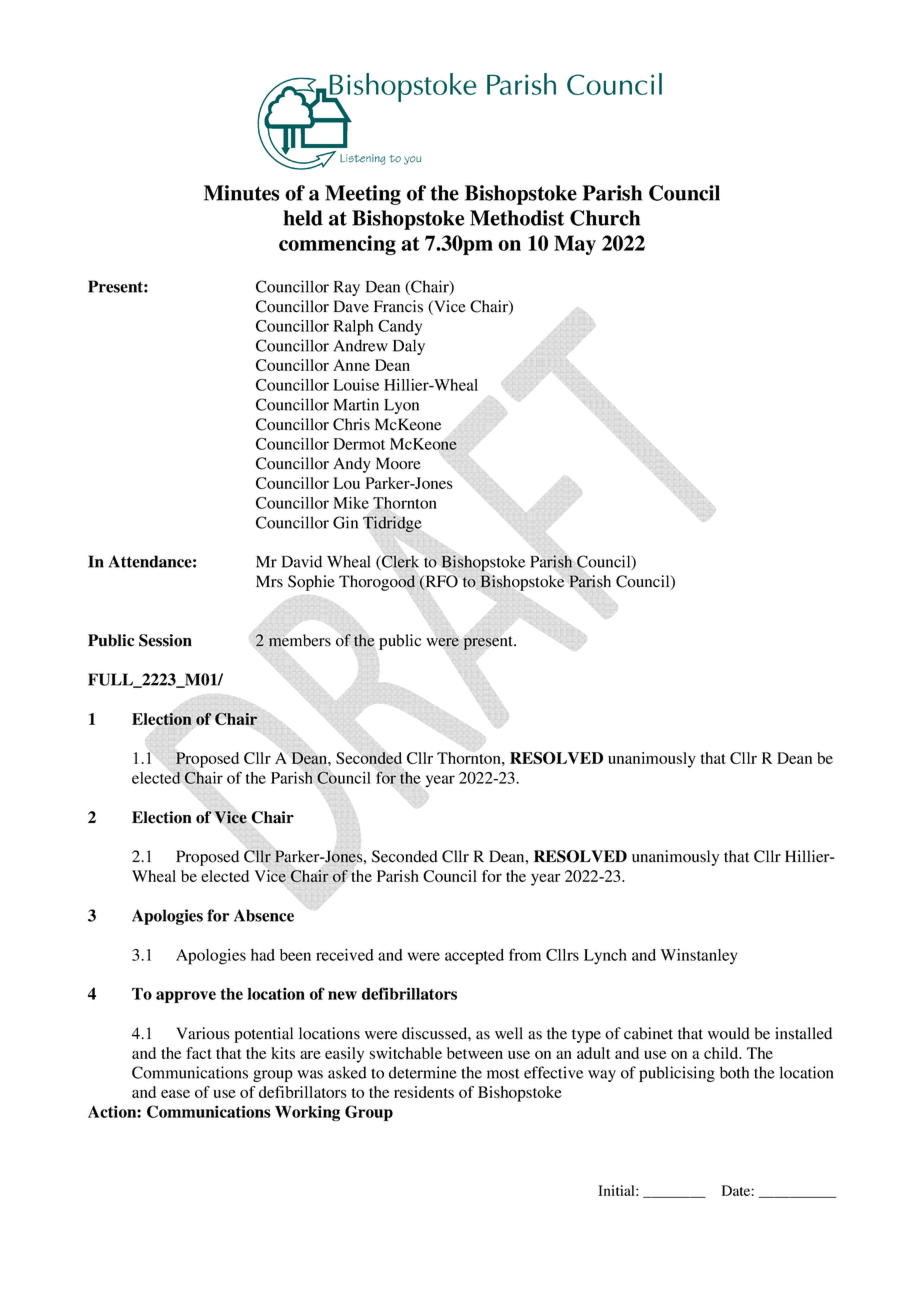 Image resolution: width=924 pixels, height=1308 pixels. What do you see at coordinates (399, 562) in the screenshot?
I see `Clerk` at bounding box center [399, 562].
